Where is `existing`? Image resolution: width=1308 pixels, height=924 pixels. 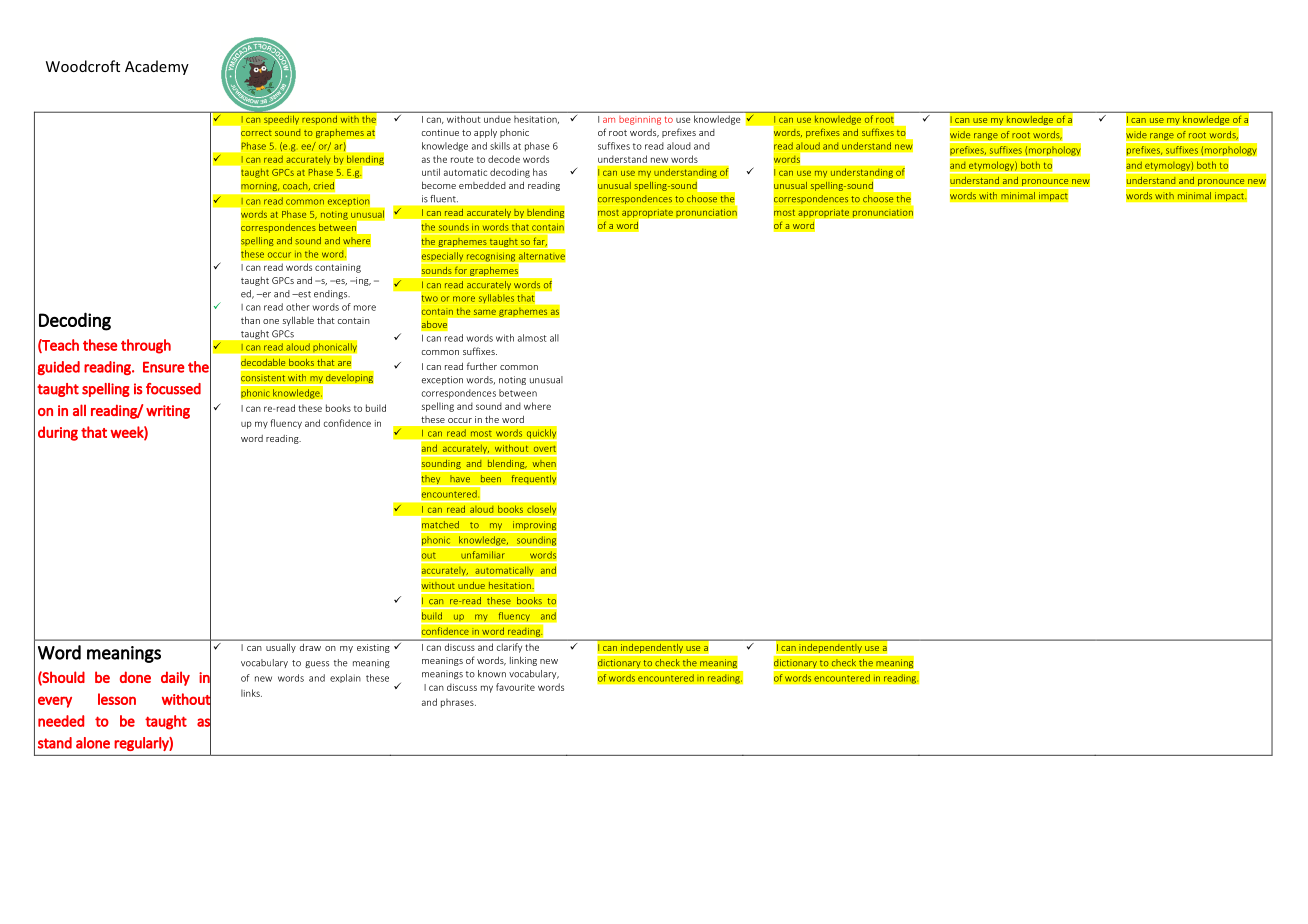
existing is located at coordinates (373, 648).
